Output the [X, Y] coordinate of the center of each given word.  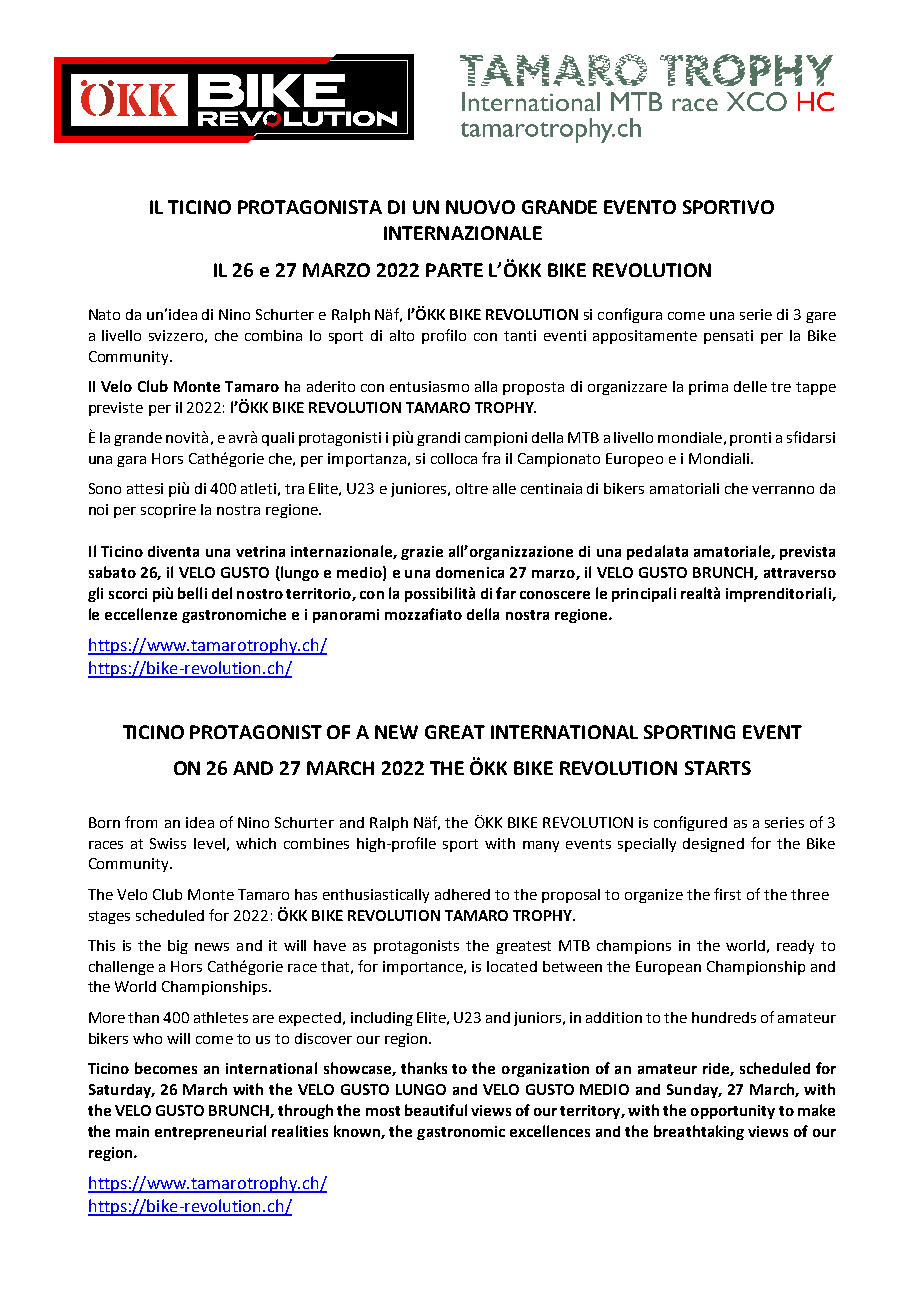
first [727, 894]
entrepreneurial [210, 1132]
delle [750, 386]
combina [273, 335]
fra [491, 458]
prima [708, 388]
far [506, 593]
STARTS [718, 768]
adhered [462, 894]
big [178, 947]
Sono [105, 488]
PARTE [454, 270]
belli [192, 593]
